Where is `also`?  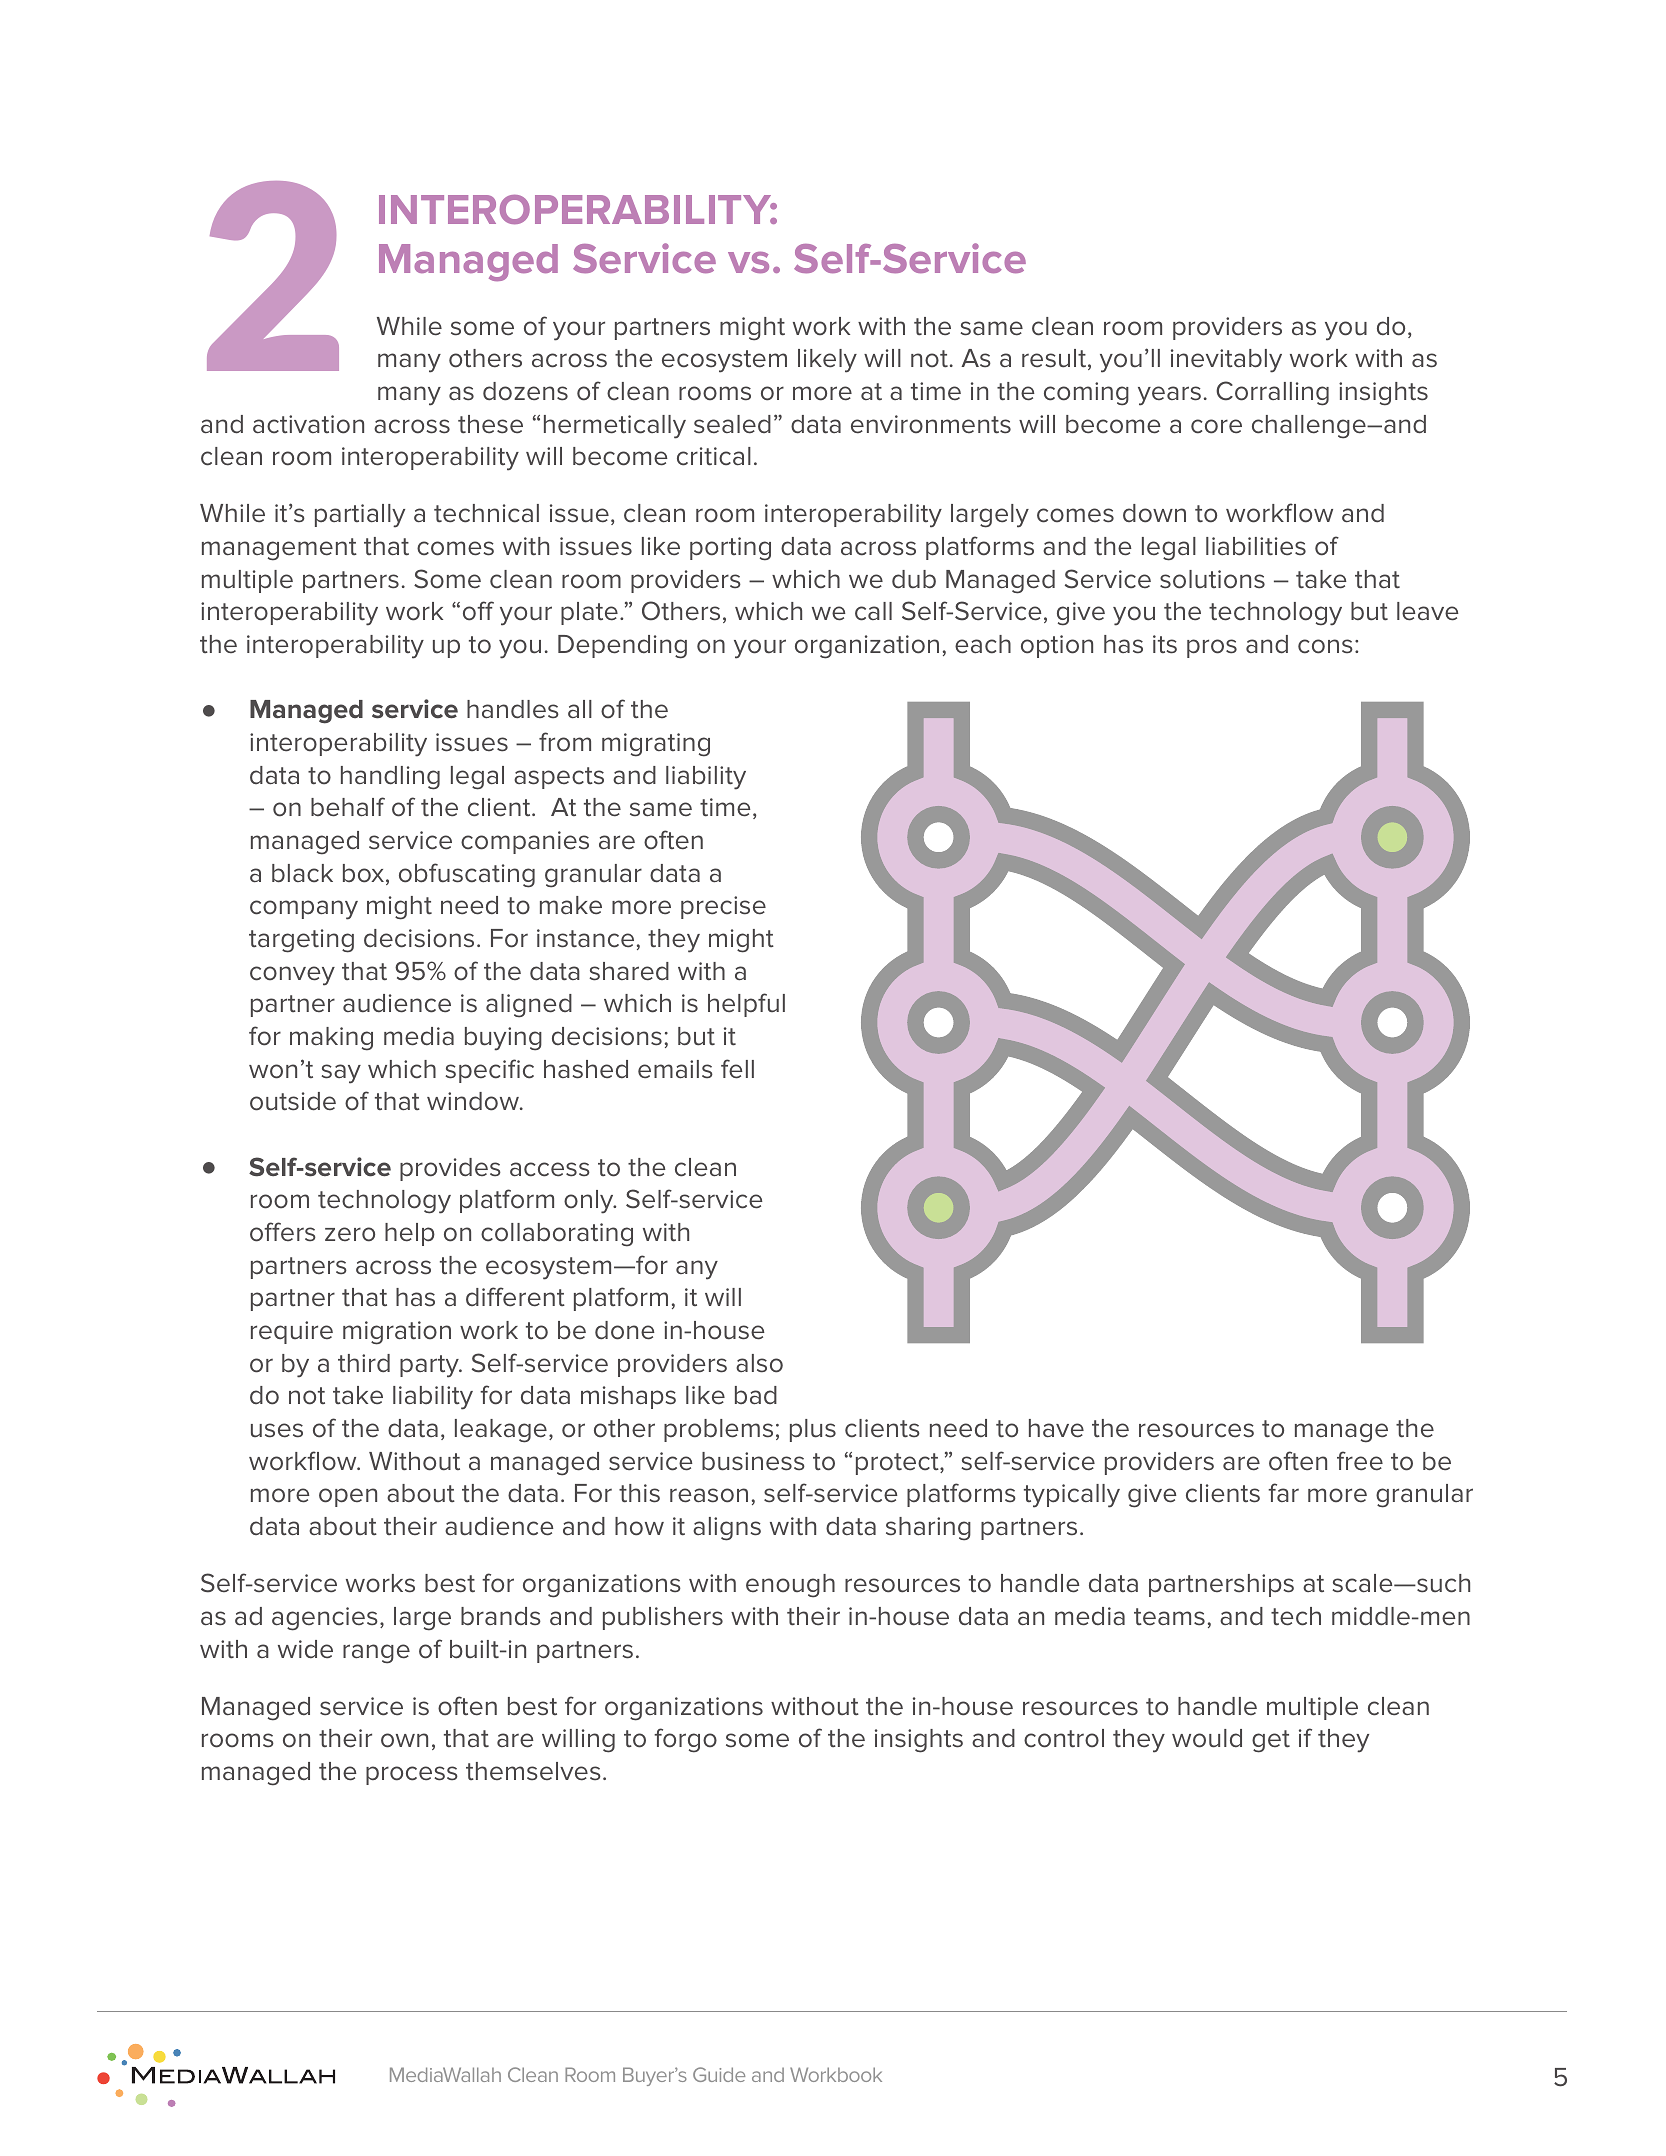
also is located at coordinates (759, 1363).
